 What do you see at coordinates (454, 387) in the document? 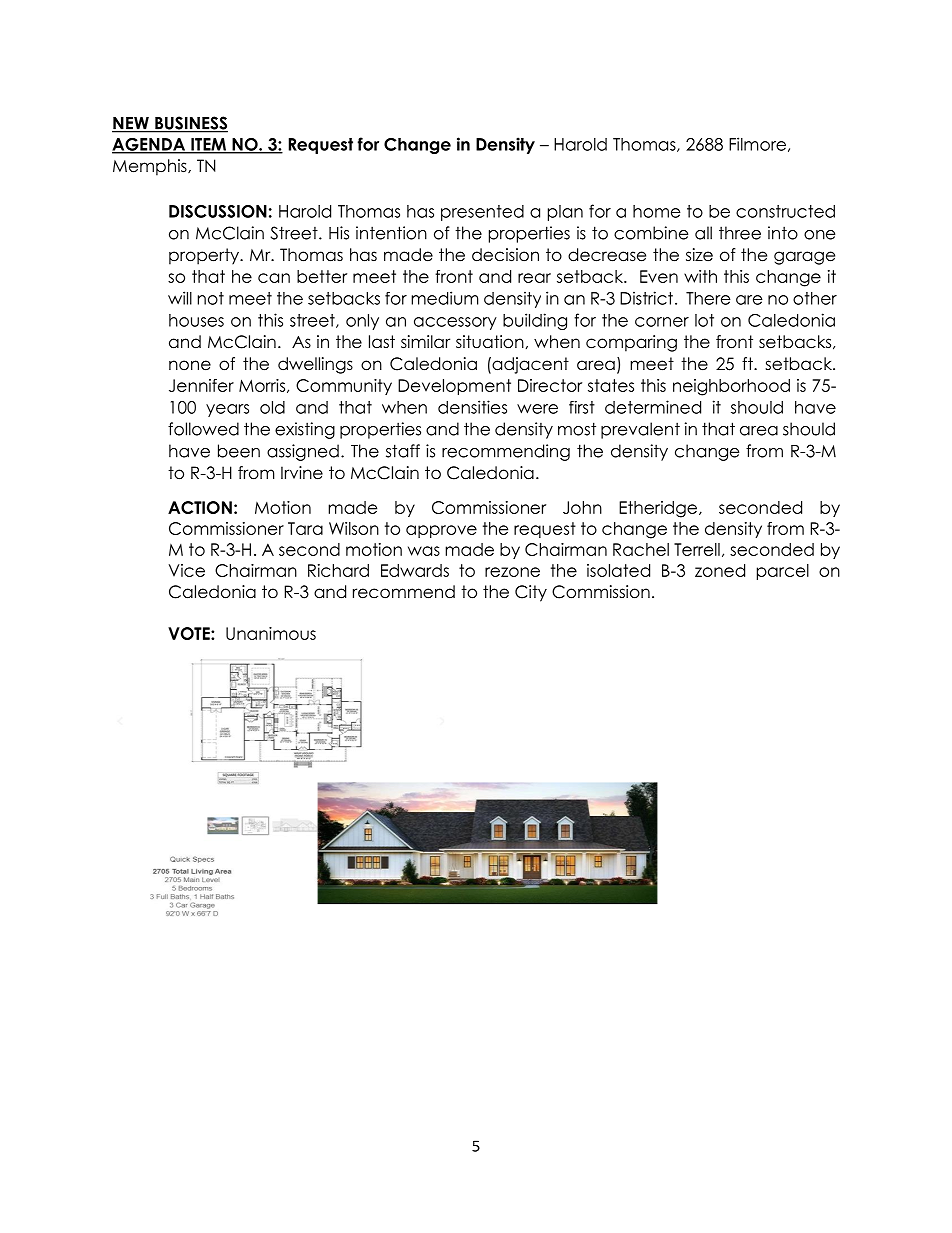
I see `Development` at bounding box center [454, 387].
